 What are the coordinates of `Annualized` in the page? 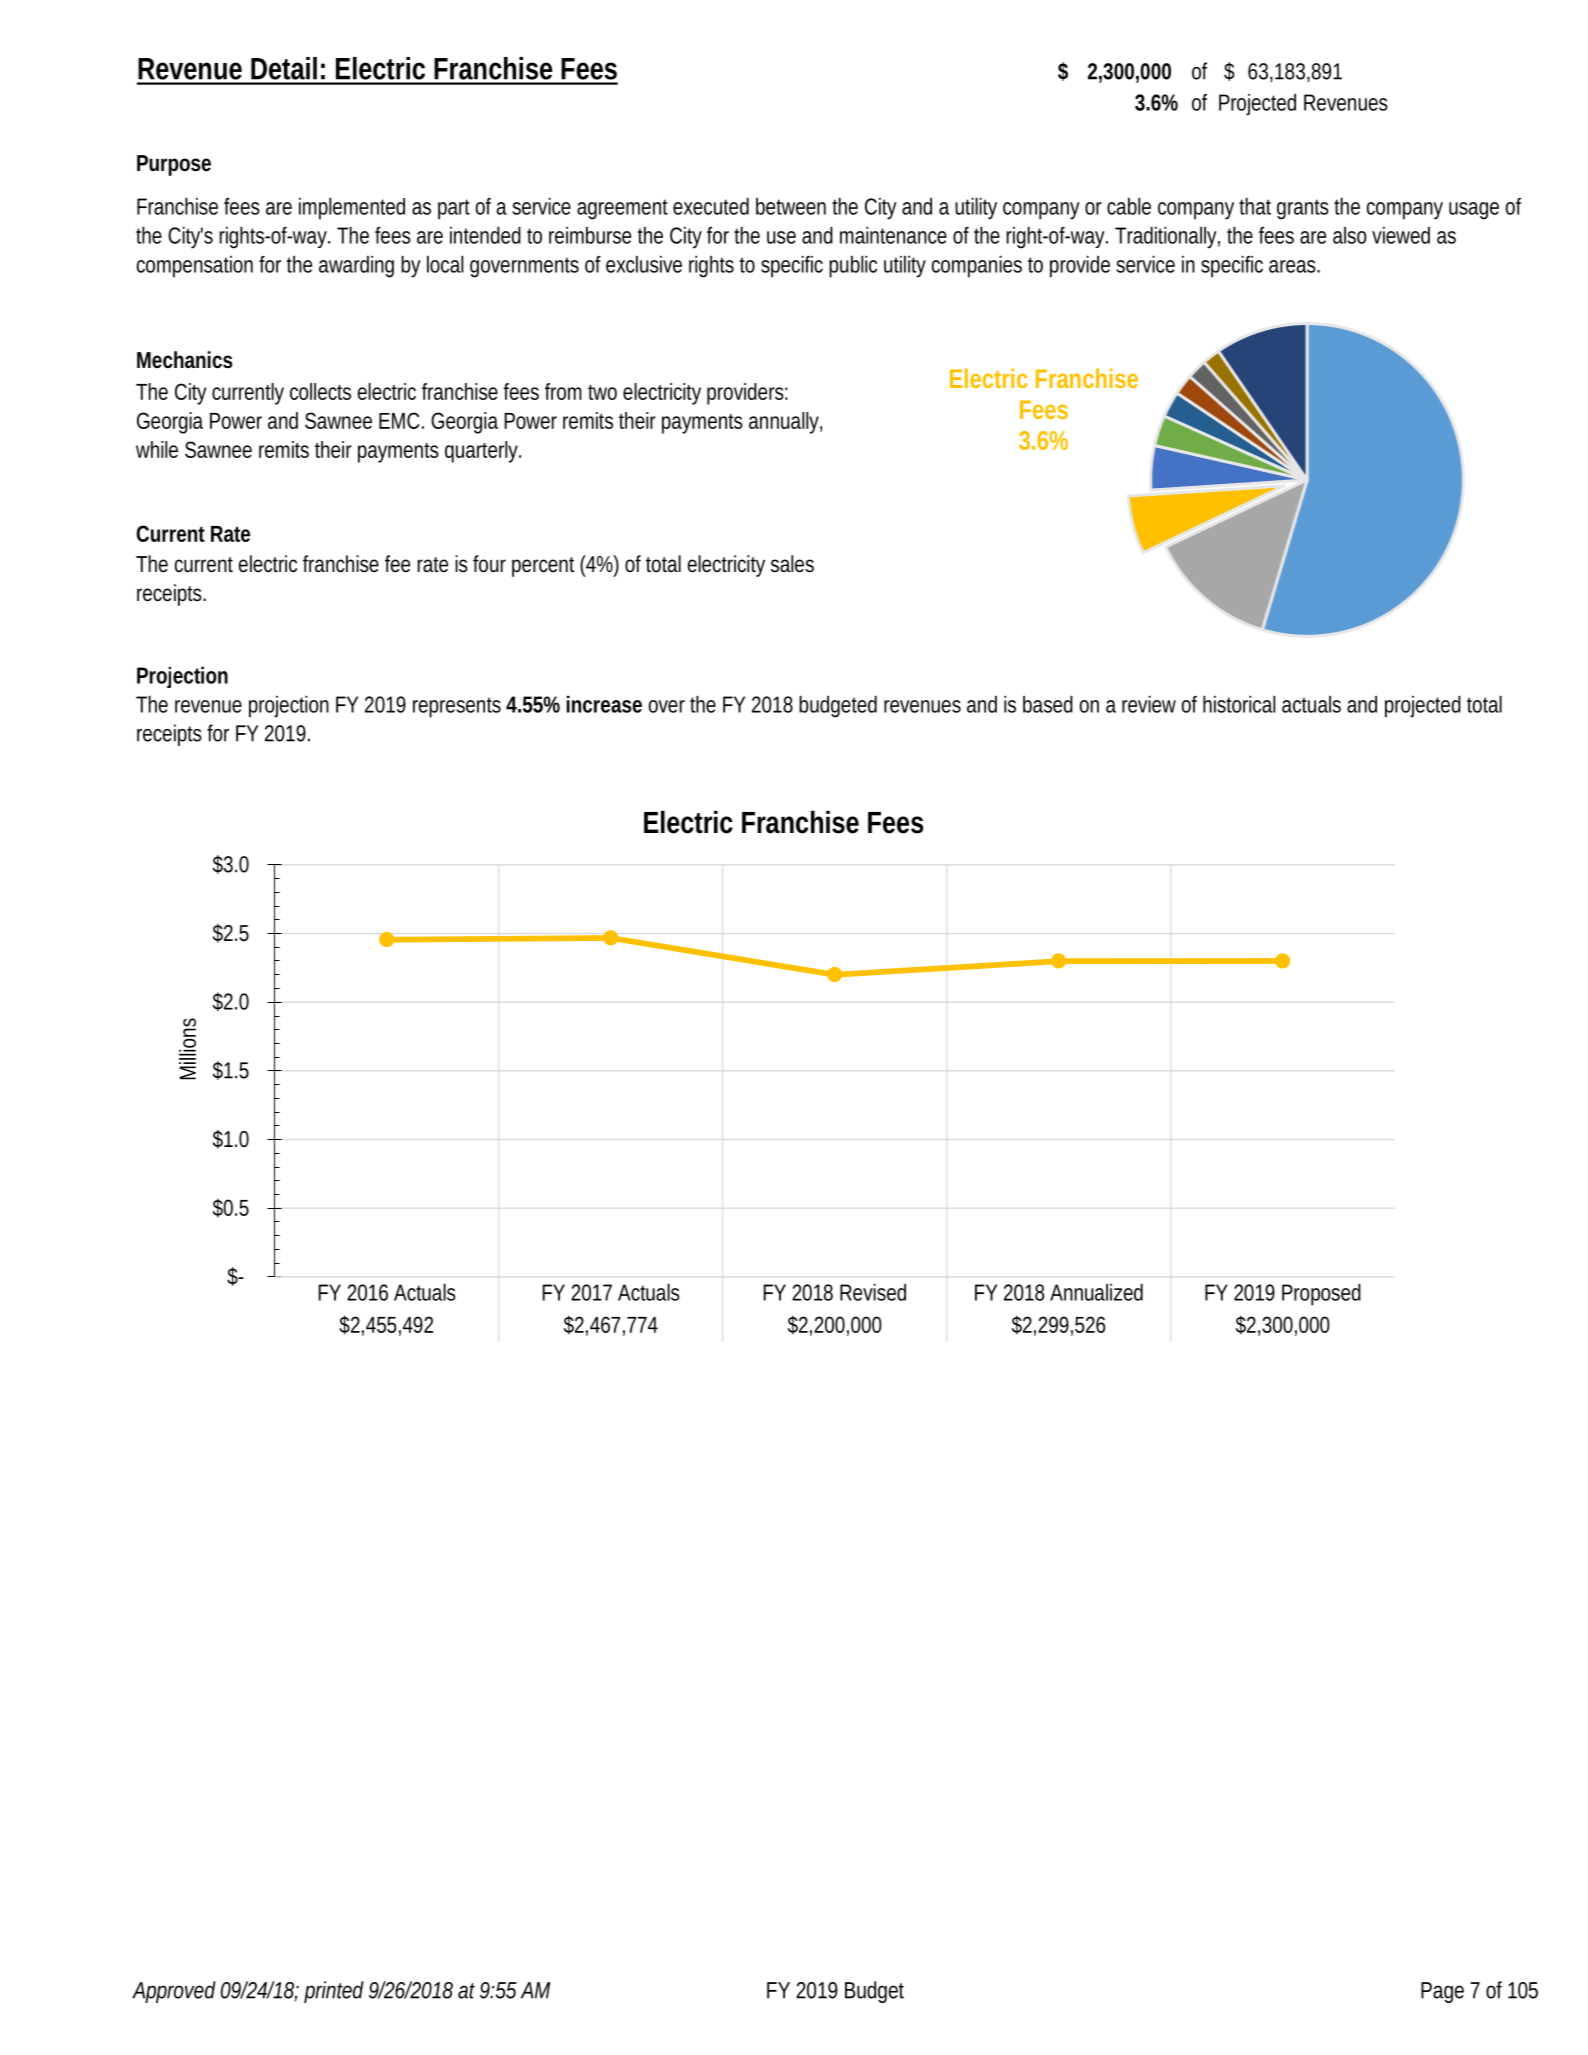 It's located at (1096, 1292).
